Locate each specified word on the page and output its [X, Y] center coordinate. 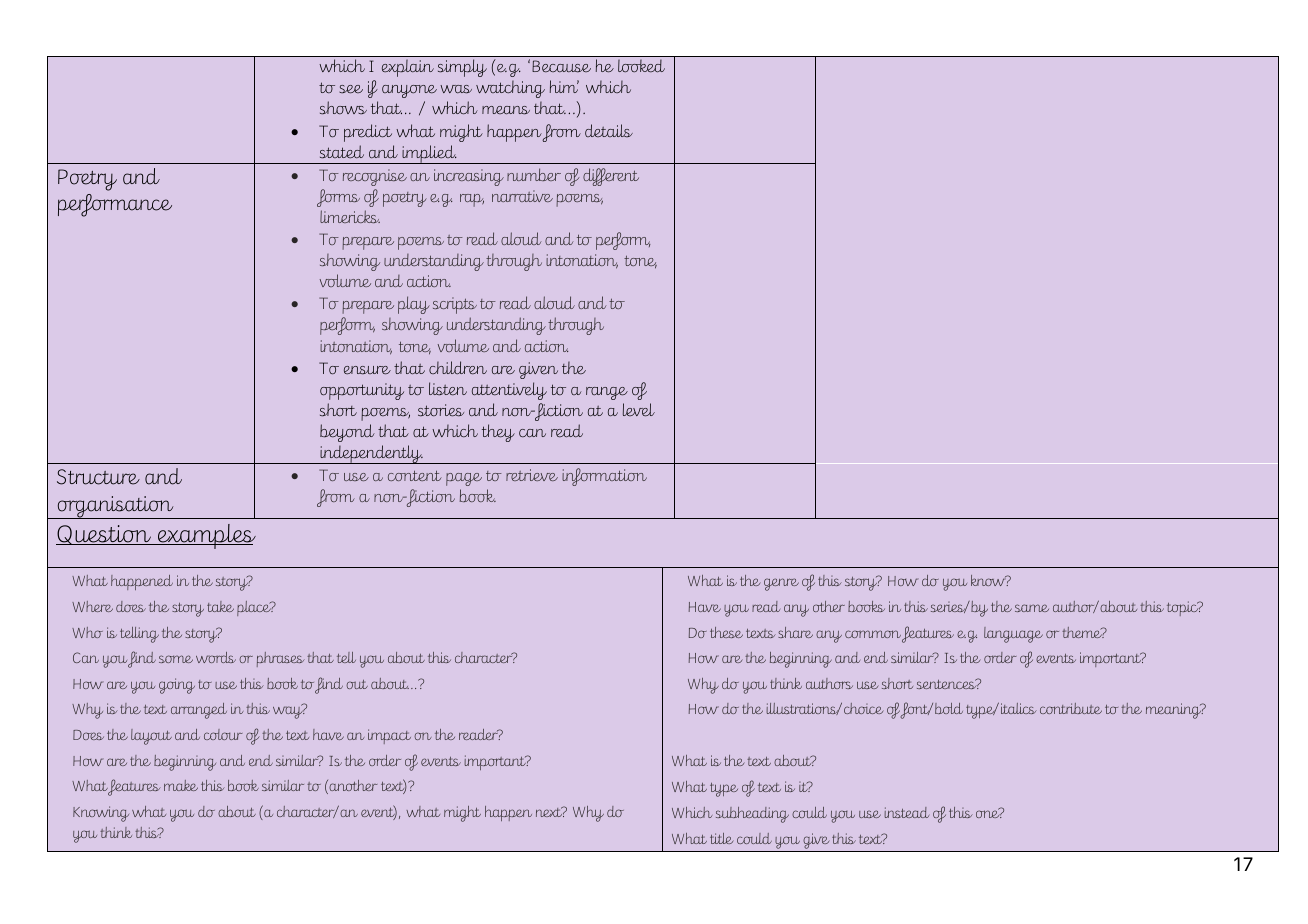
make [181, 785]
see [351, 89]
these [726, 632]
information [604, 477]
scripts [455, 305]
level [639, 410]
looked [641, 66]
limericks [350, 216]
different [611, 177]
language [1013, 635]
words [216, 657]
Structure [98, 477]
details [609, 130]
